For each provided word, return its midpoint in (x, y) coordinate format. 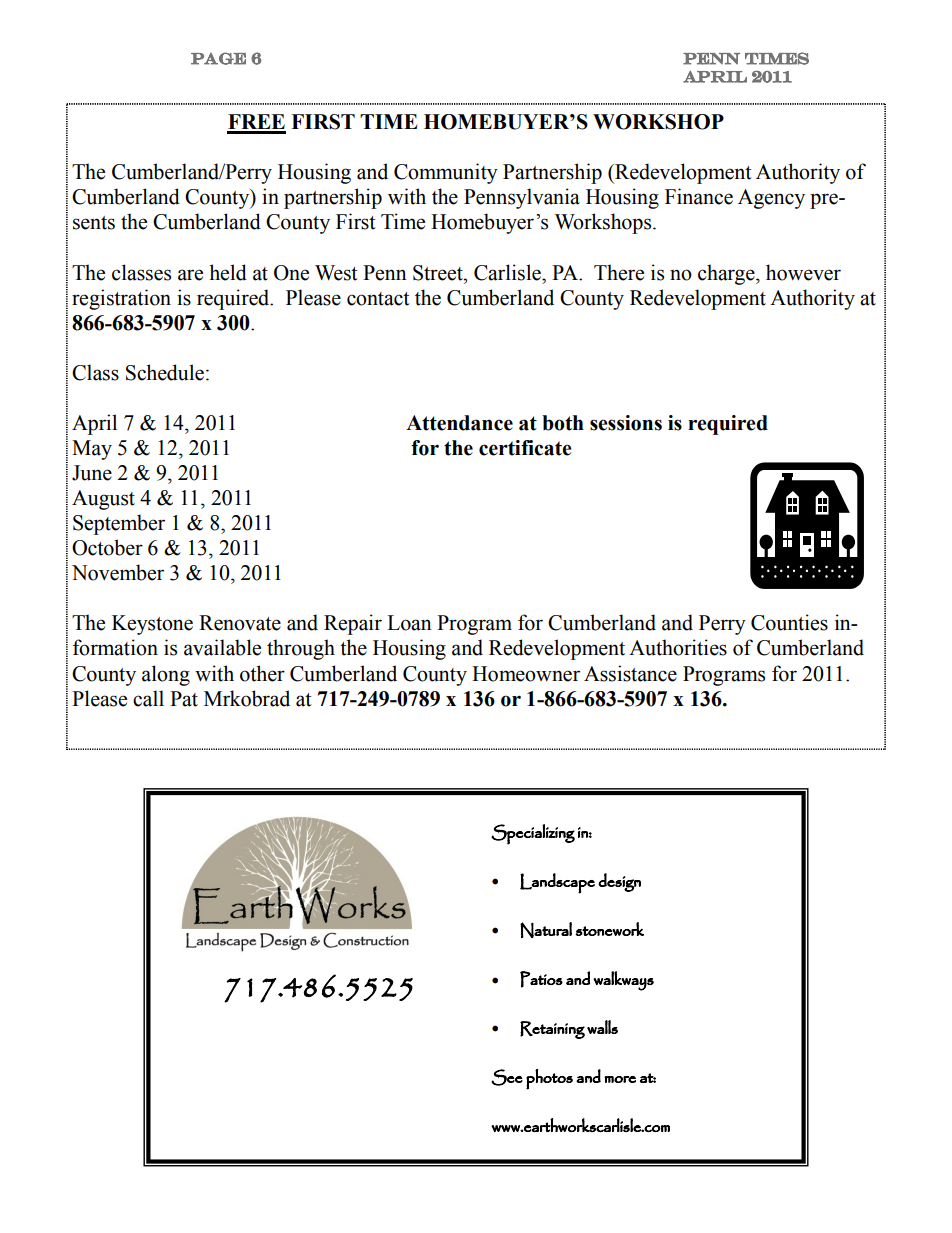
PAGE (218, 58)
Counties (789, 622)
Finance (699, 196)
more (620, 1079)
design (619, 882)
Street (439, 273)
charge (727, 274)
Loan (409, 623)
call (148, 698)
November (118, 572)
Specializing (533, 834)
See (507, 1077)
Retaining (552, 1030)
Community (446, 173)
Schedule (165, 372)
